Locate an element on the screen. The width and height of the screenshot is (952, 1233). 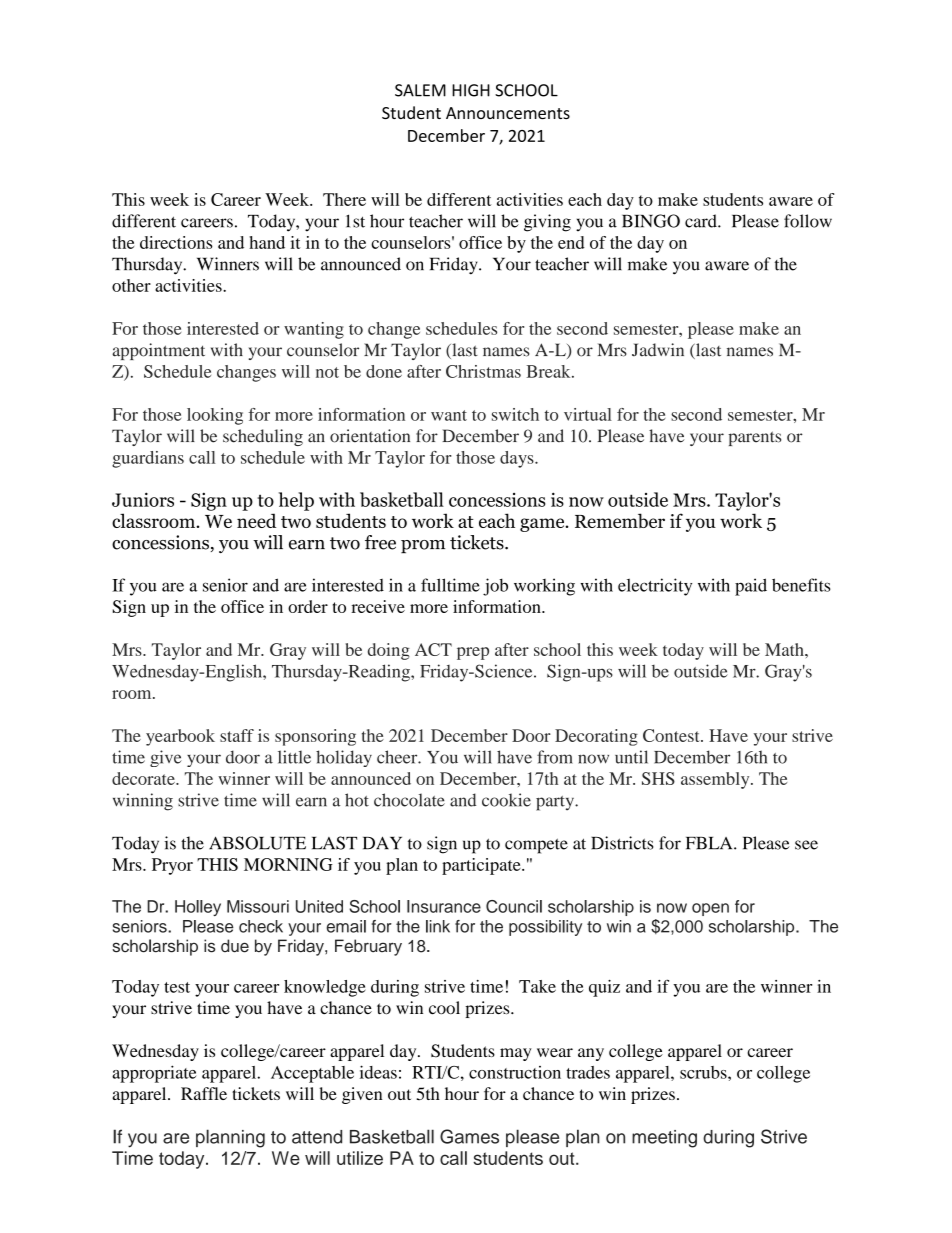
directions is located at coordinates (176, 242).
